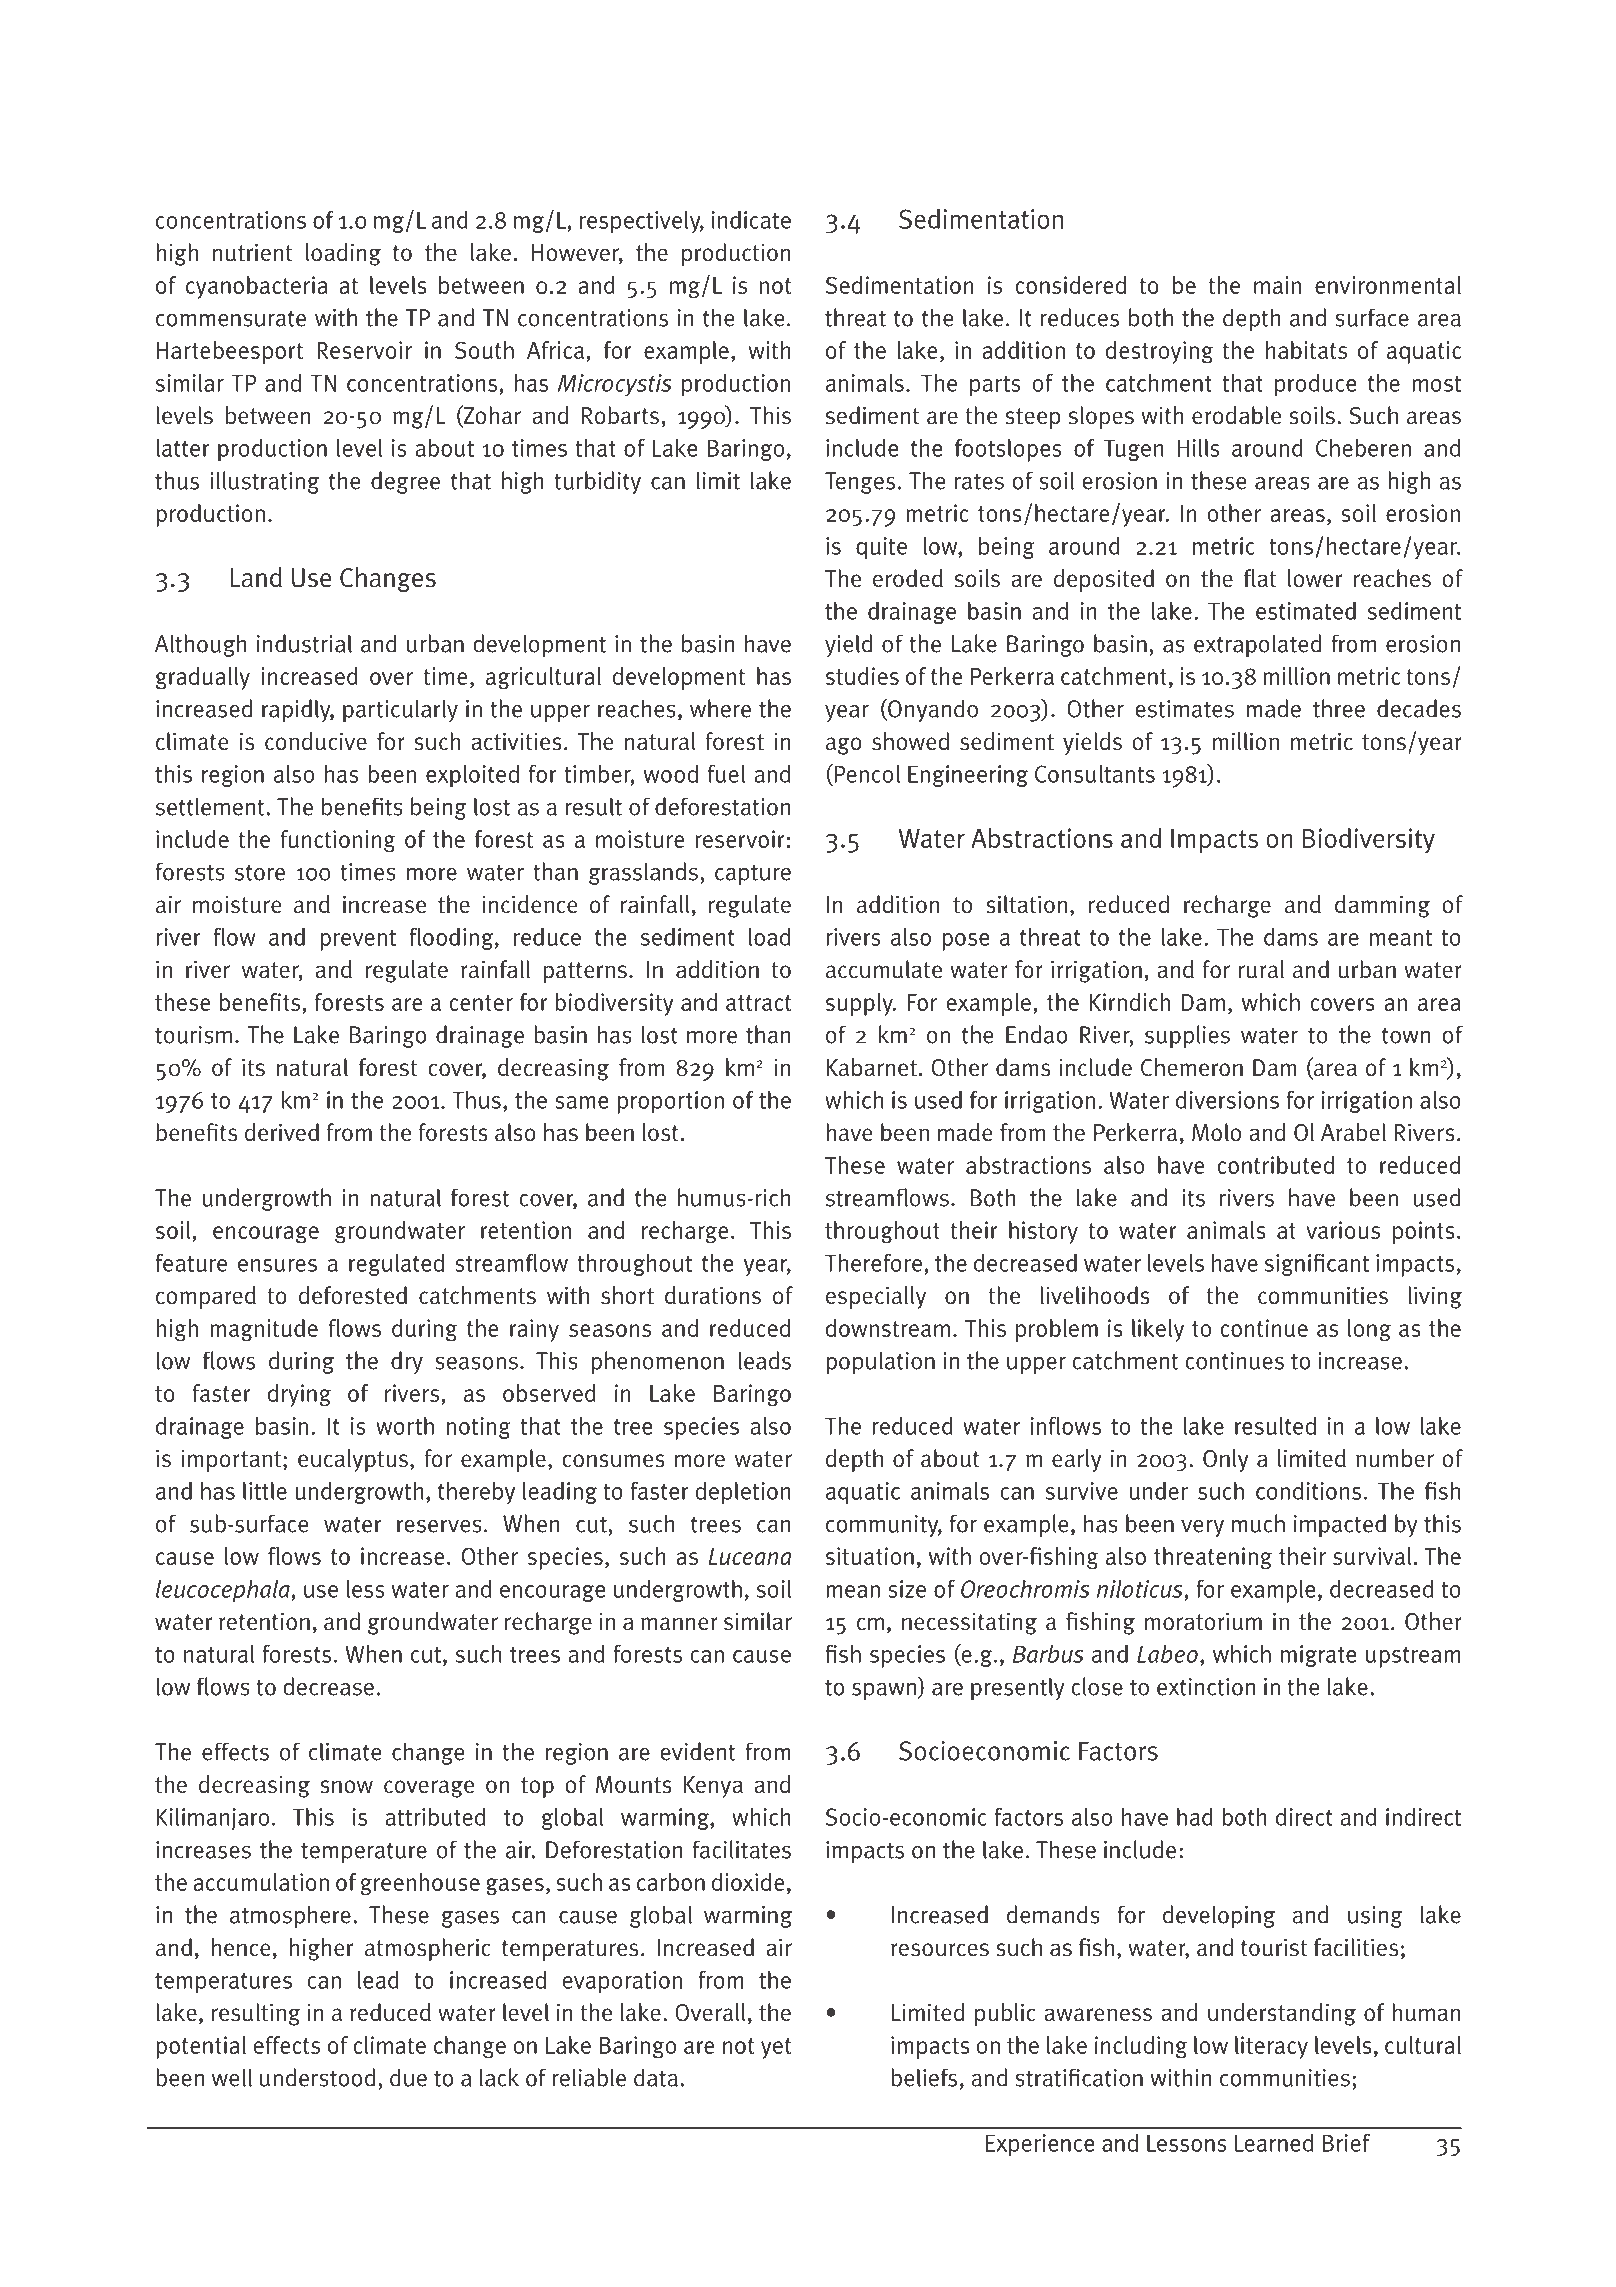  I want to click on derived, so click(282, 1132).
